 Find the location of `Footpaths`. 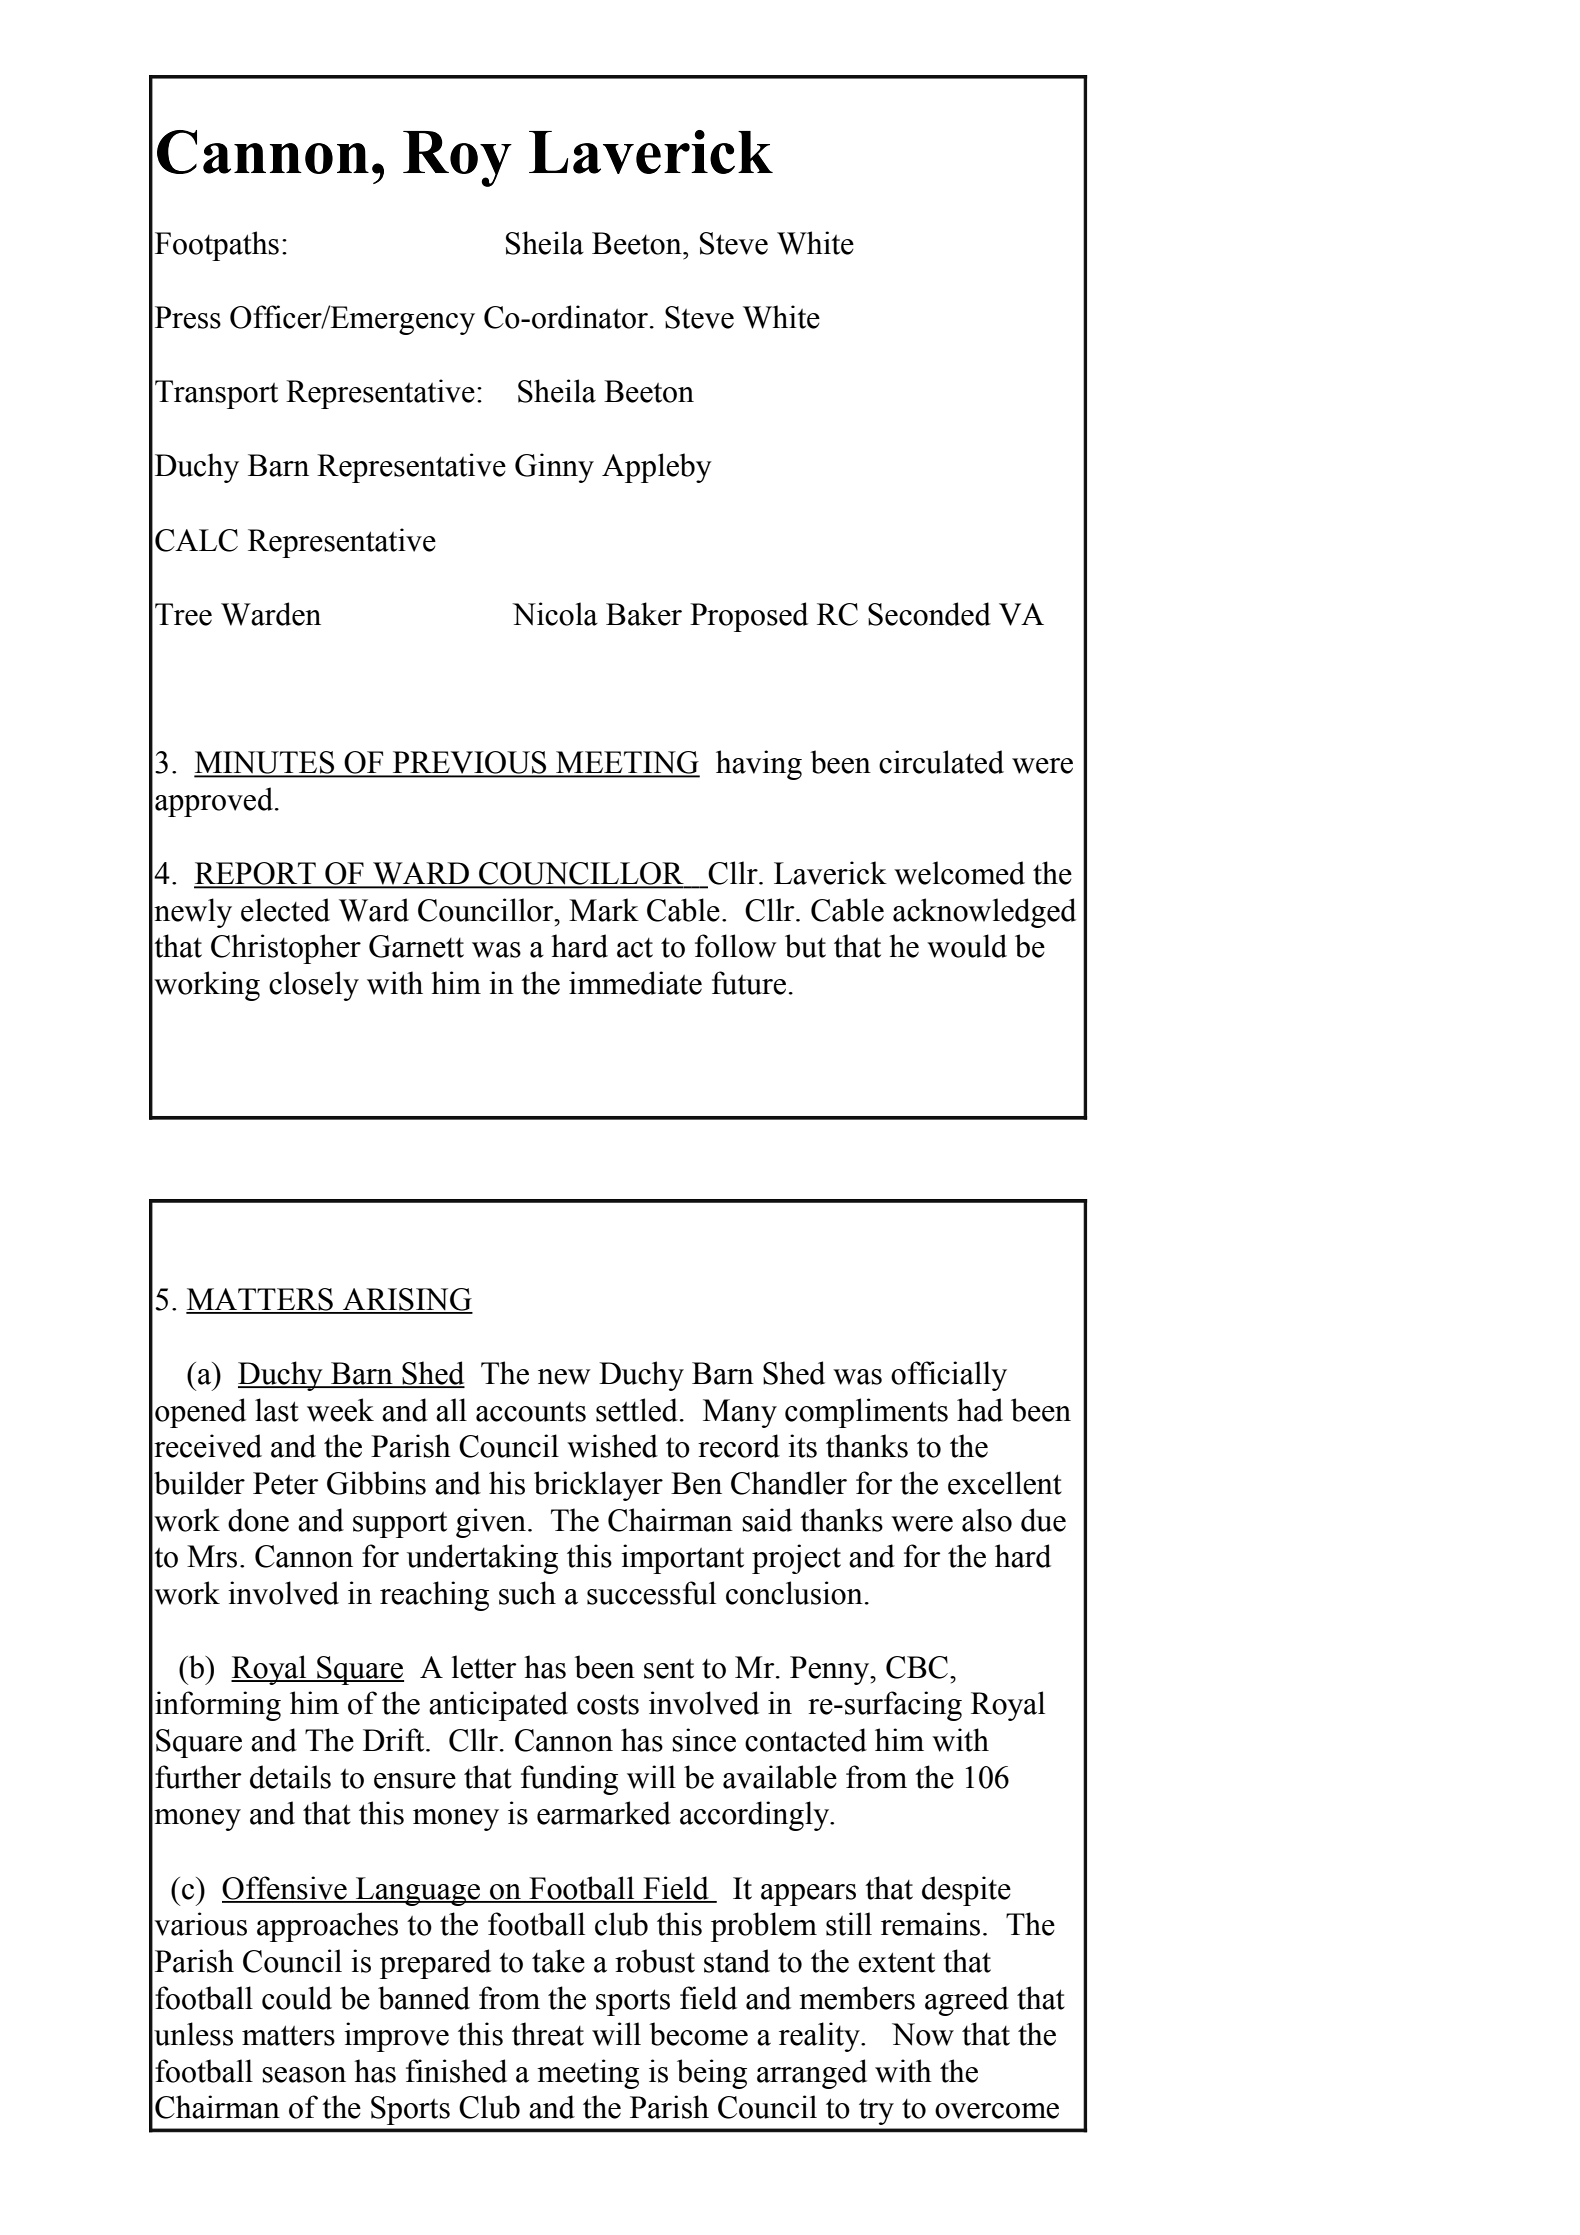

Footpaths is located at coordinates (217, 246).
